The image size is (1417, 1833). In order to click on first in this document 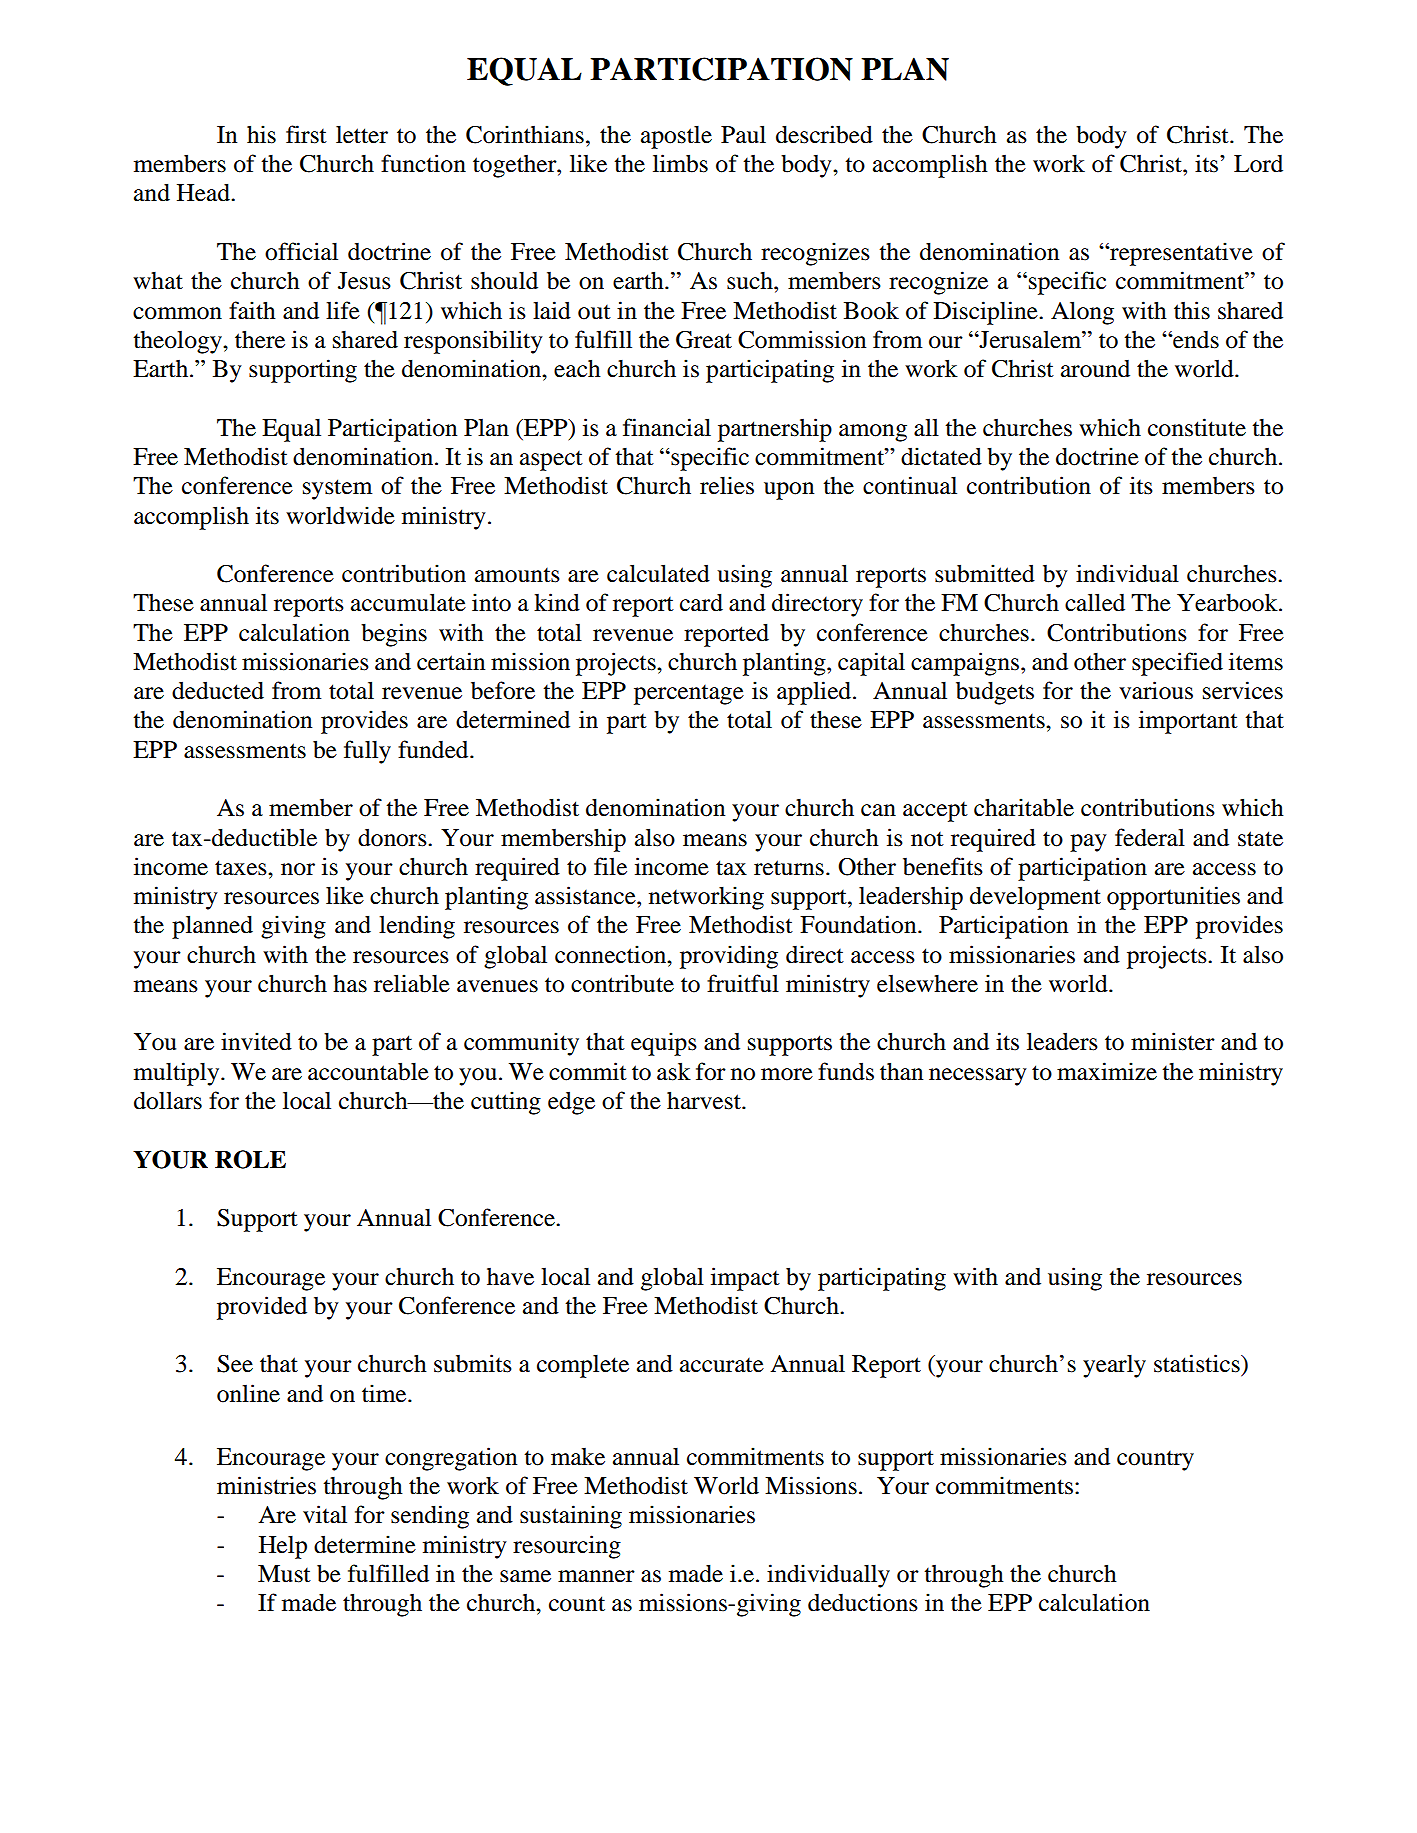, I will do `click(306, 134)`.
